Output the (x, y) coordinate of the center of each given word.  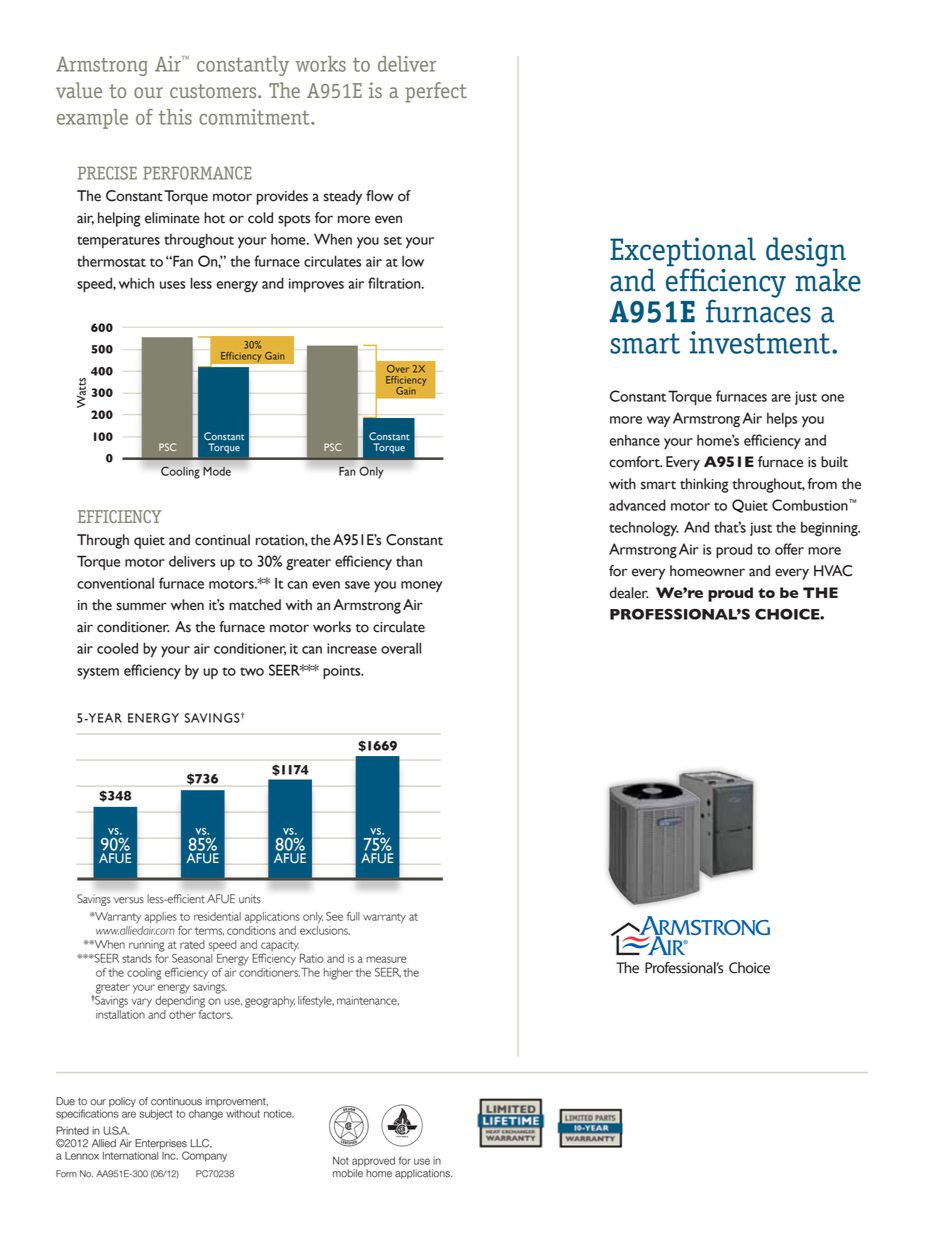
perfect (436, 92)
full (353, 916)
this (175, 117)
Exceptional (683, 253)
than (409, 561)
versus (129, 900)
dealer (629, 593)
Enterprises (161, 1145)
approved (373, 1162)
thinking (704, 485)
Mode (217, 471)
